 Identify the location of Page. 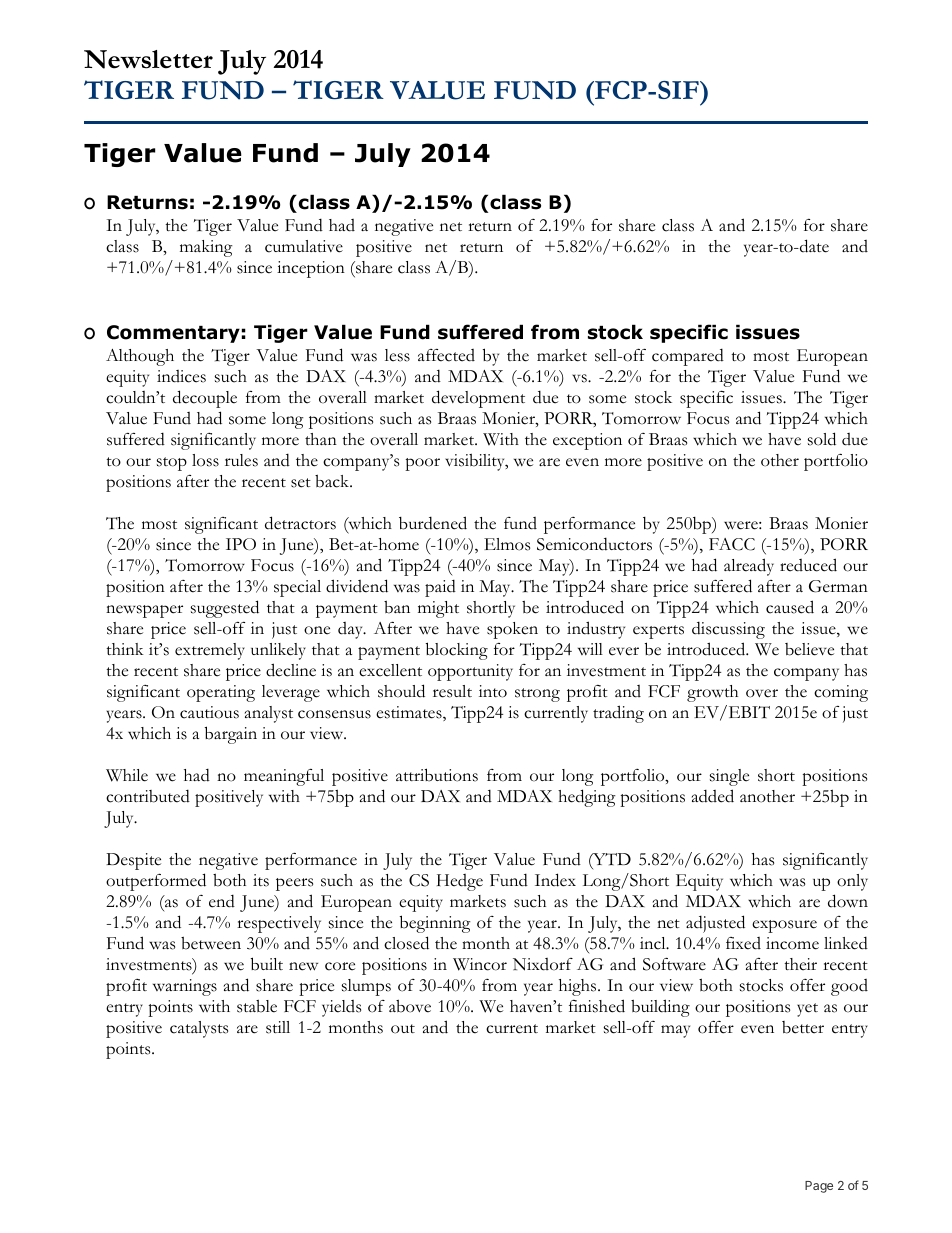
(819, 1187).
